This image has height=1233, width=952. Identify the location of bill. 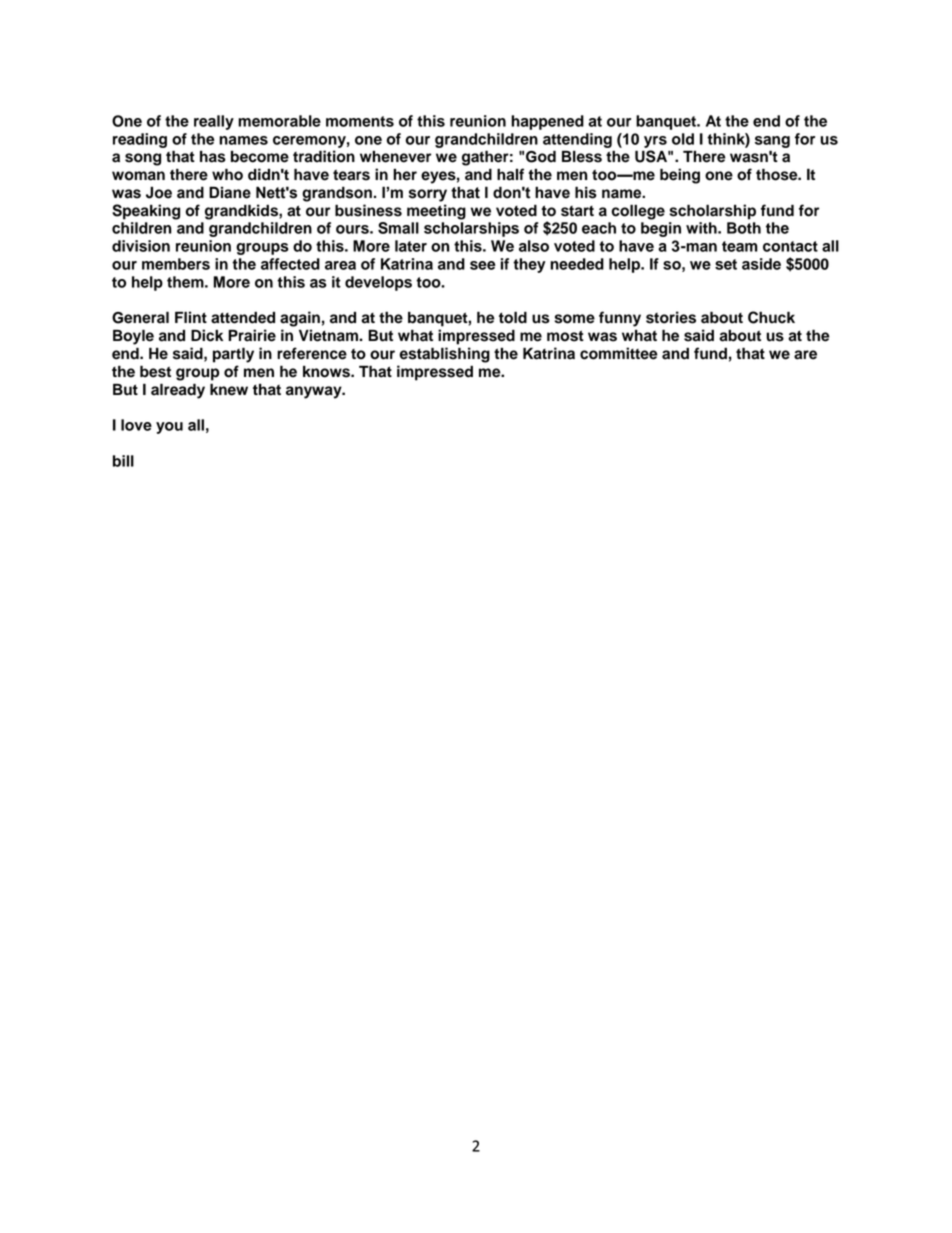
(123, 461).
